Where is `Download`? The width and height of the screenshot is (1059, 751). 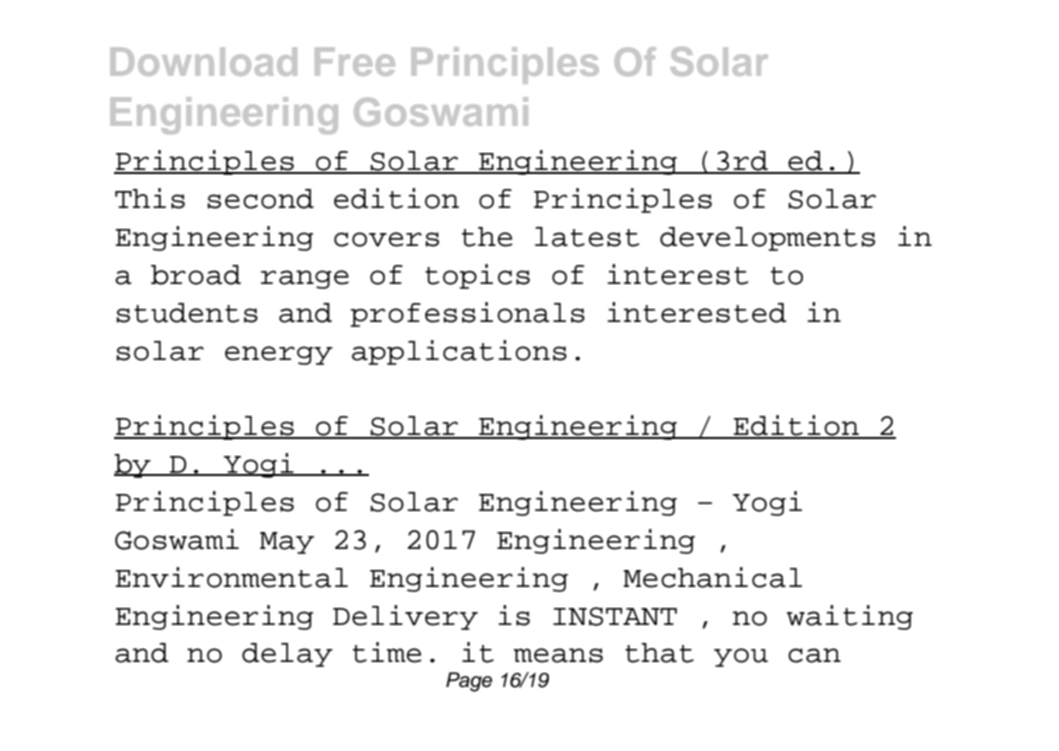
Download is located at coordinates (204, 61).
